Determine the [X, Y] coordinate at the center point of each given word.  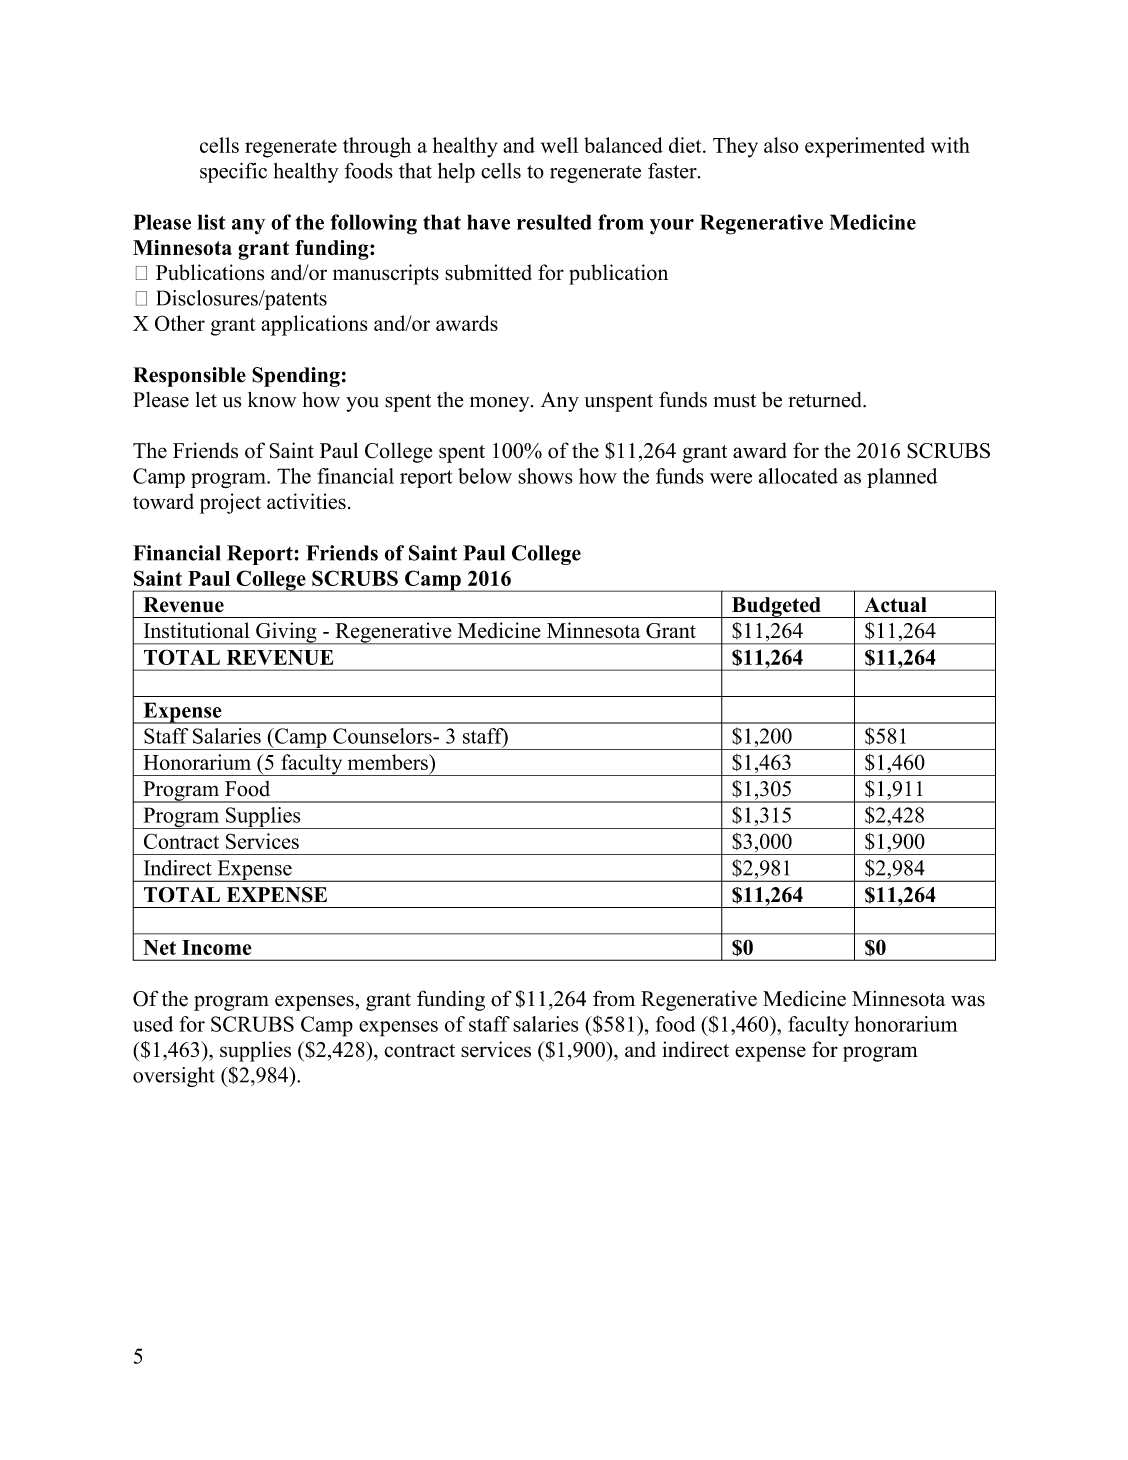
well [559, 145]
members [389, 762]
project [230, 503]
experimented [865, 147]
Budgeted [776, 607]
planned [902, 478]
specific [233, 172]
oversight [174, 1077]
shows [545, 476]
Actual [895, 605]
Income [217, 947]
